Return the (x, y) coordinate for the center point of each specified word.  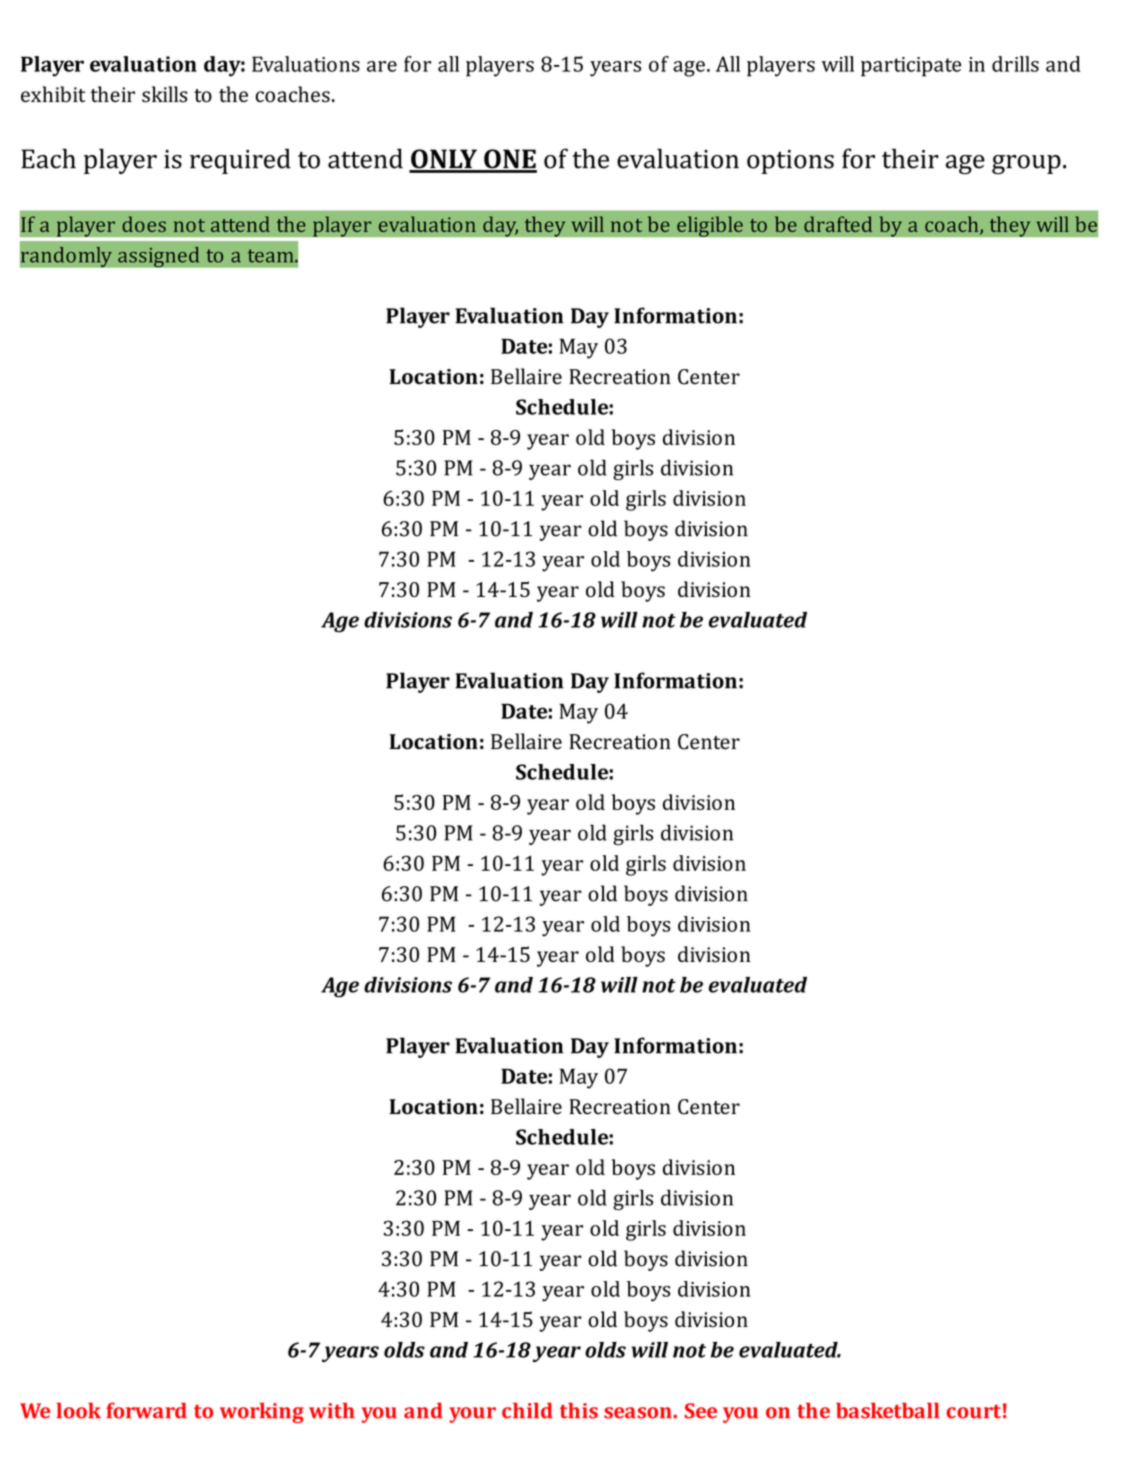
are (382, 66)
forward (146, 1410)
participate (911, 67)
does (144, 224)
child (527, 1410)
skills (164, 94)
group (1026, 165)
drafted (838, 224)
